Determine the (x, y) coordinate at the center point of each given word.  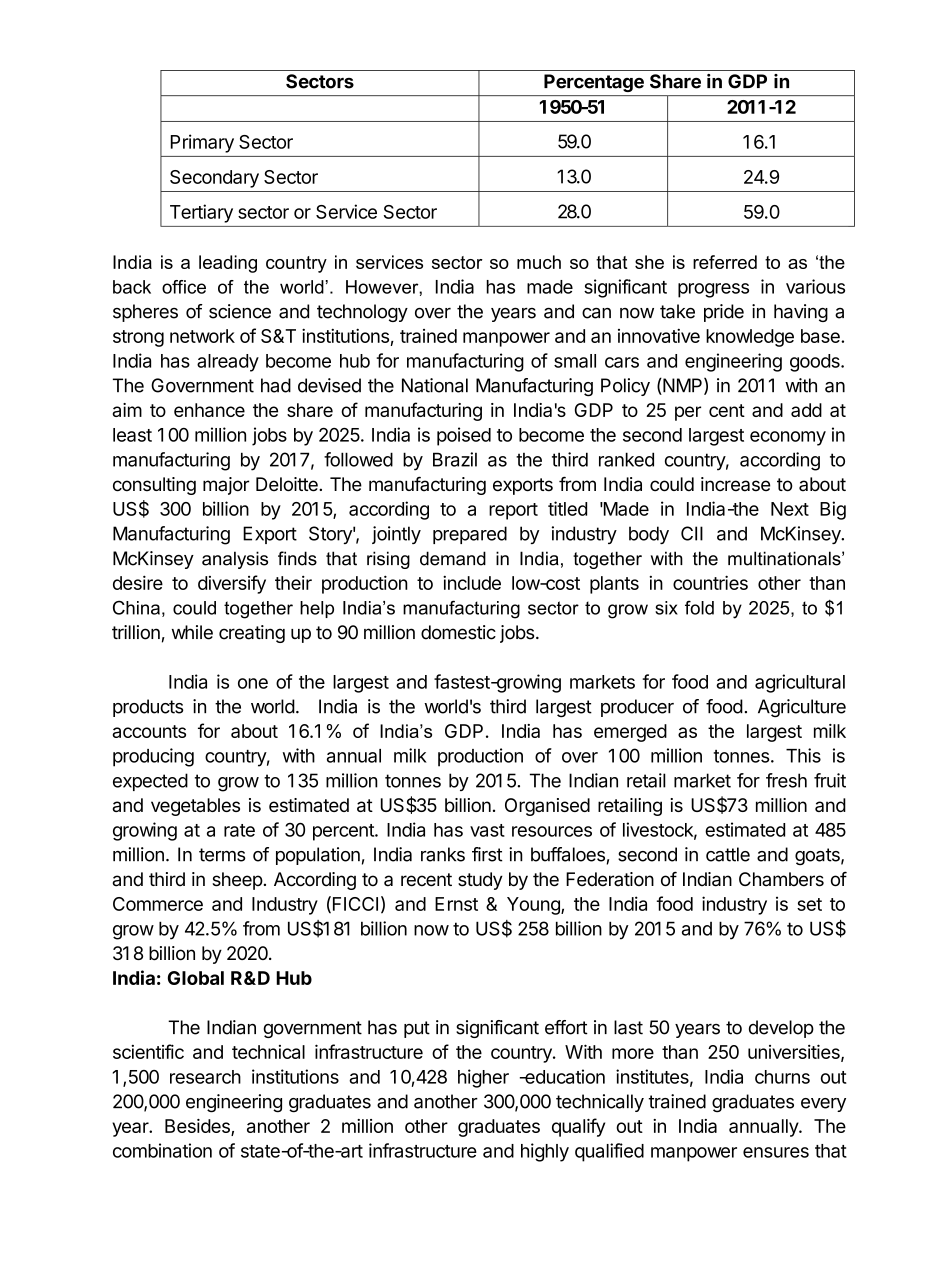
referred (725, 262)
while (192, 632)
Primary (202, 143)
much (539, 262)
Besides (198, 1127)
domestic (458, 632)
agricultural (800, 683)
